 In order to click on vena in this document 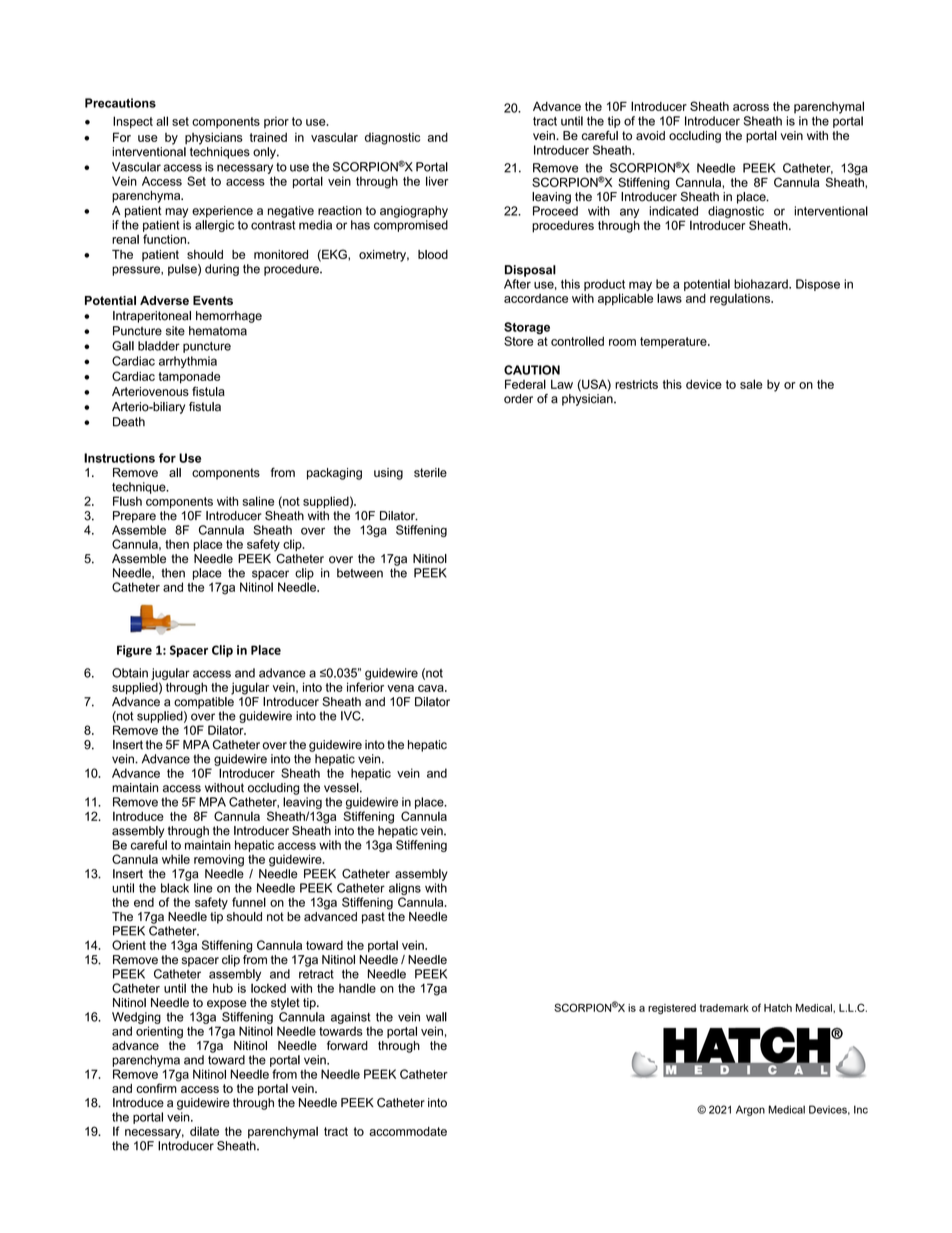, I will do `click(400, 688)`.
